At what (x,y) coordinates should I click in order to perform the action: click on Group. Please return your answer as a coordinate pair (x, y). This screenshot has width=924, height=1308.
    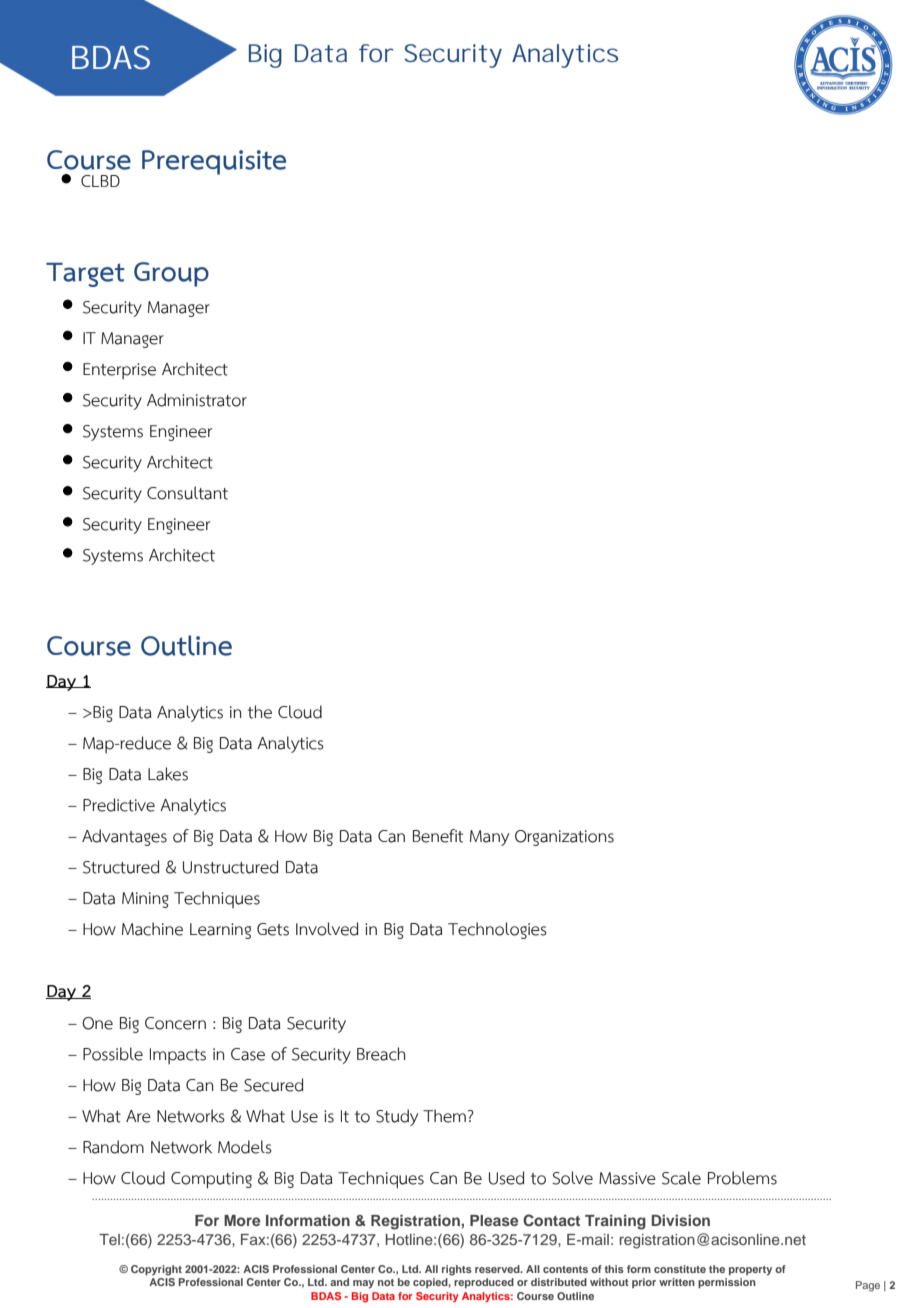
    Looking at the image, I should click on (171, 274).
